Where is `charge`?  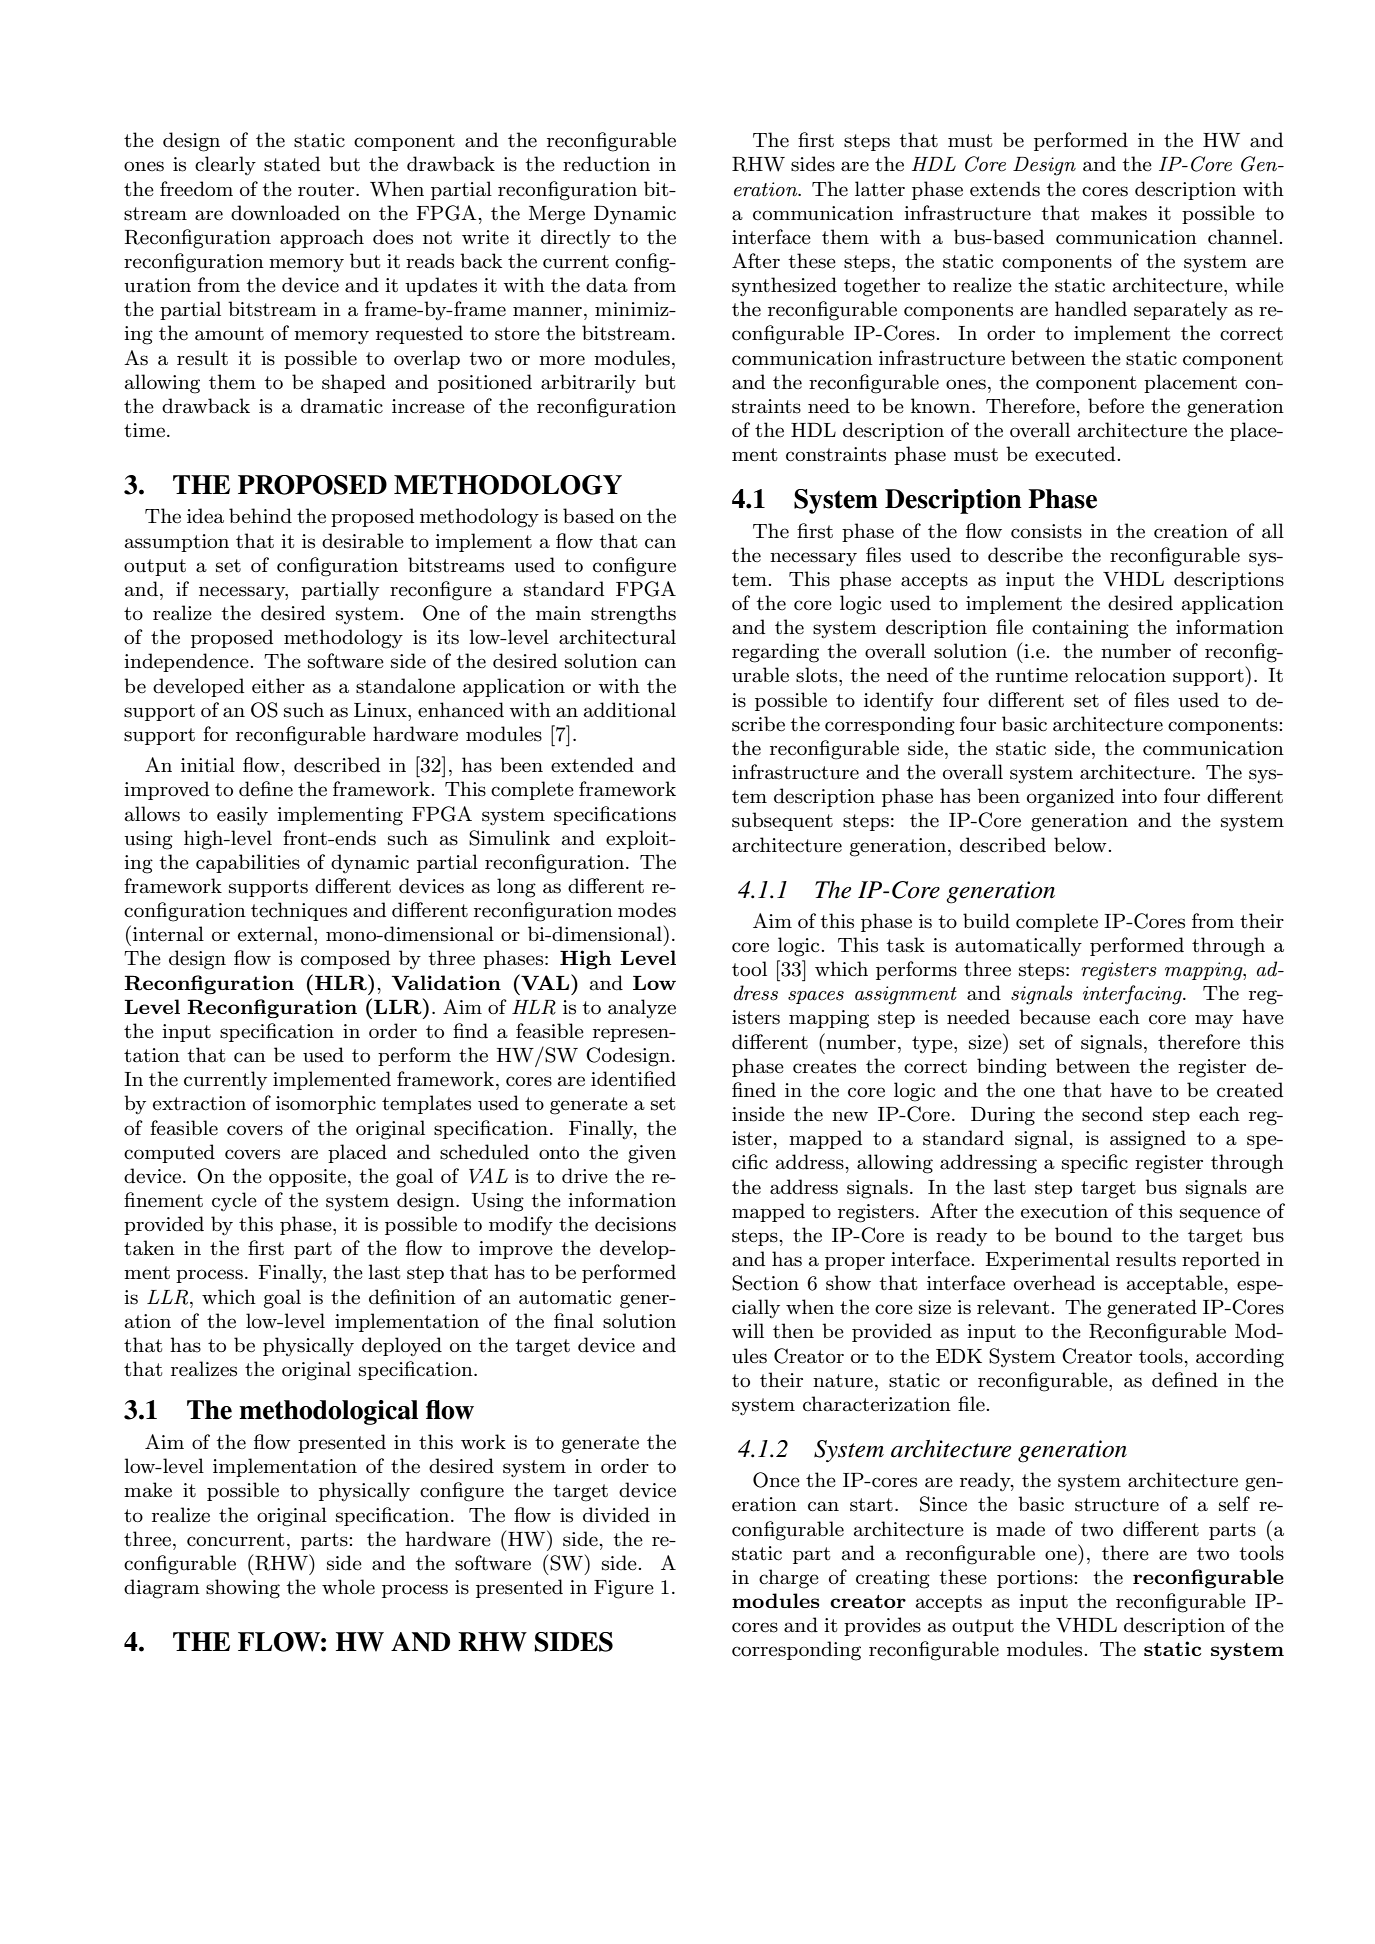 charge is located at coordinates (789, 1579).
